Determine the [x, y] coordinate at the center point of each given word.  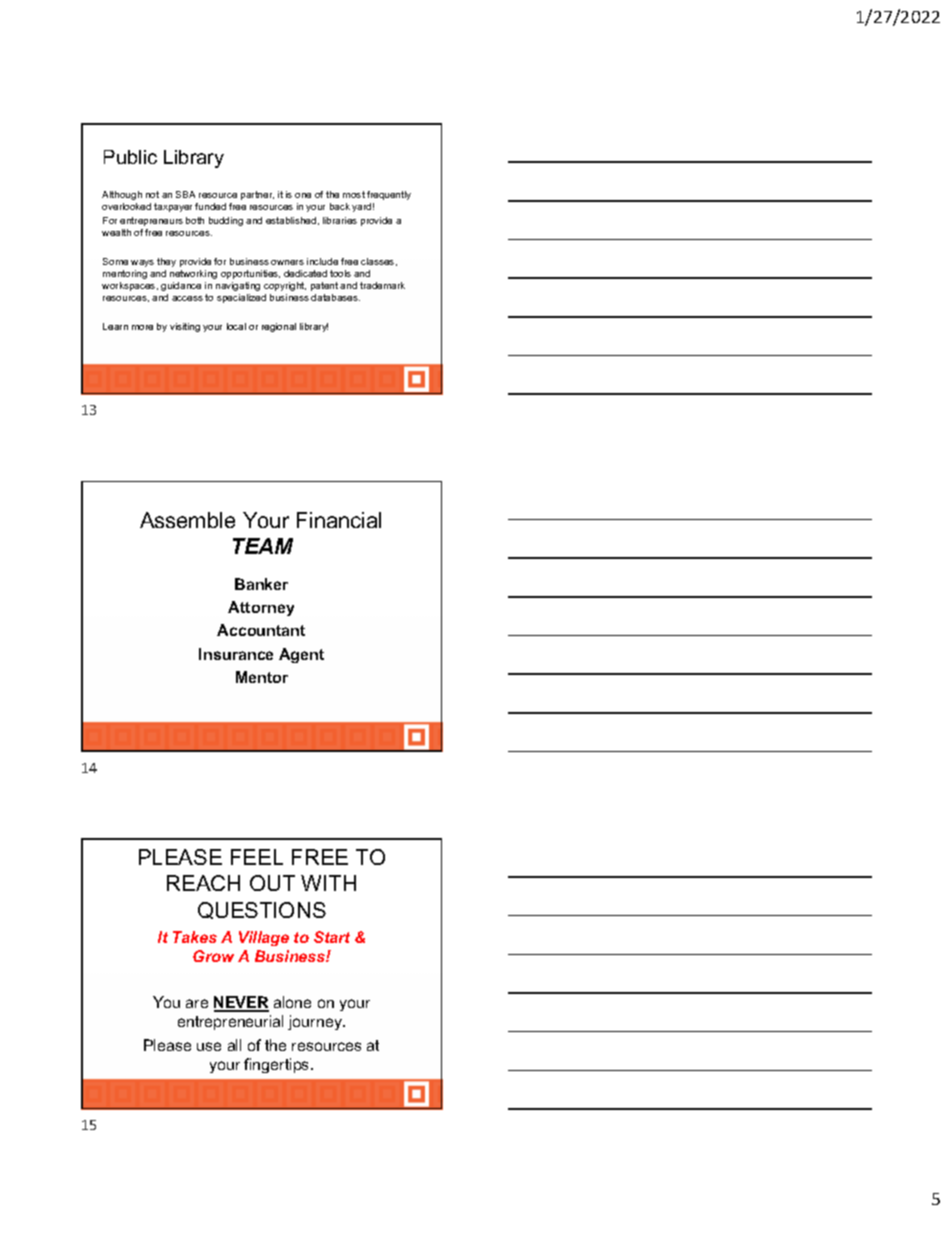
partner [257, 195]
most [354, 194]
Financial [339, 520]
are [197, 1003]
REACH [203, 883]
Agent [301, 655]
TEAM [263, 546]
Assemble [187, 520]
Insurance [236, 654]
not [152, 194]
